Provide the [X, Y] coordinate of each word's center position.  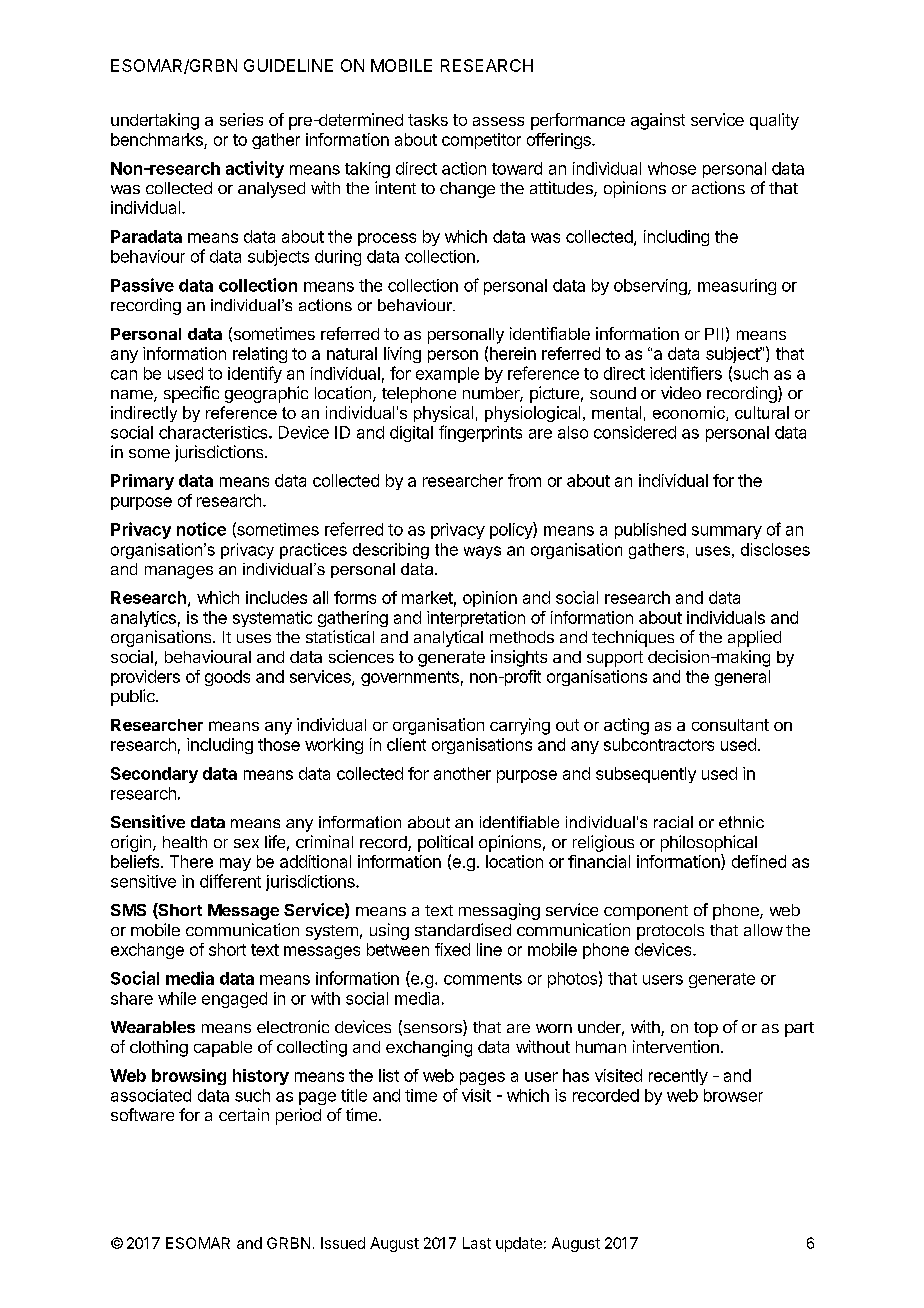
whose [672, 168]
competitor [481, 141]
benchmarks [157, 139]
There [191, 861]
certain [244, 1114]
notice [201, 529]
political [445, 843]
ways [482, 552]
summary [727, 532]
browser [733, 1095]
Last [477, 1243]
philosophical [709, 843]
